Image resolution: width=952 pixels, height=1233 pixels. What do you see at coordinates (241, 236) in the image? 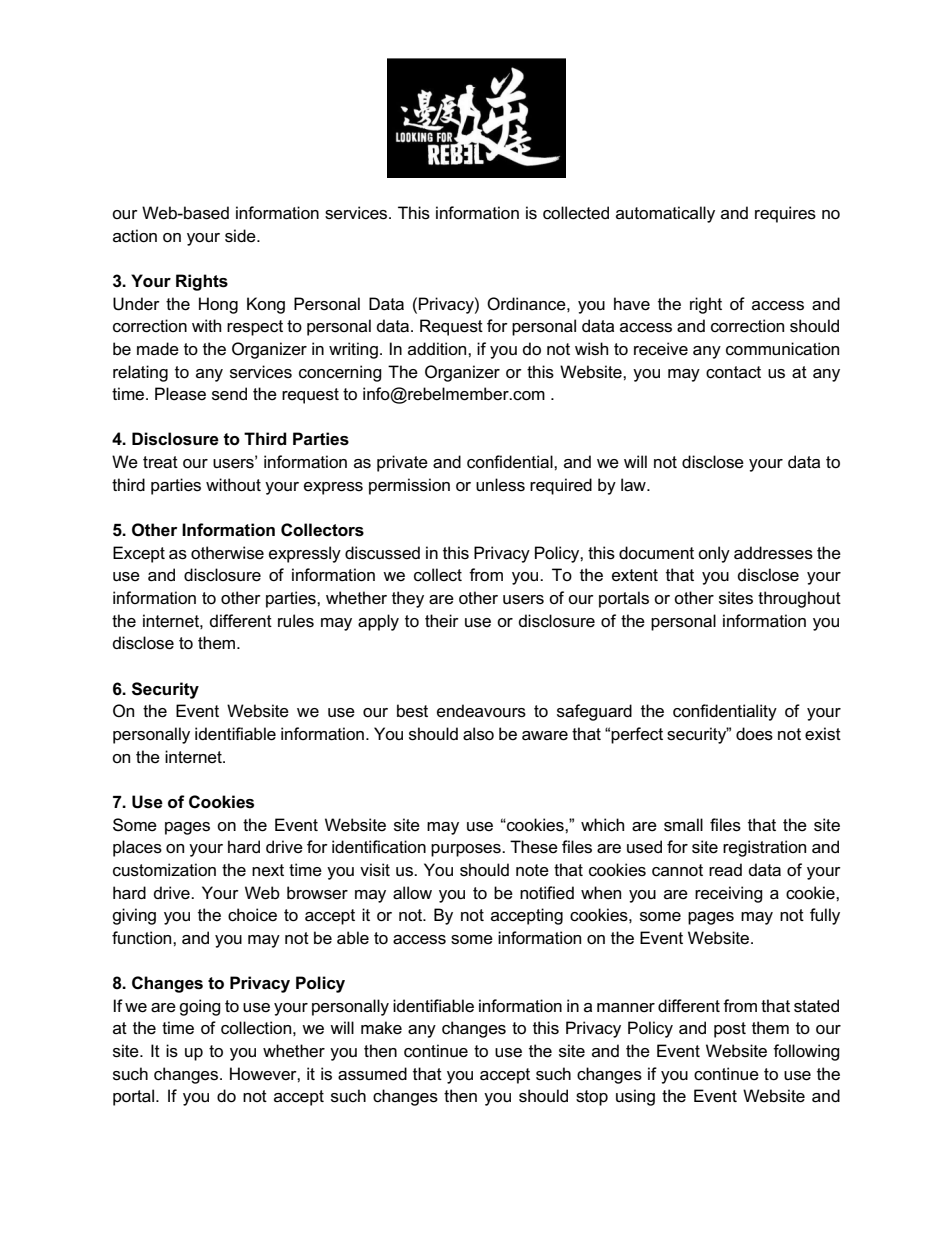
I see `side` at bounding box center [241, 236].
